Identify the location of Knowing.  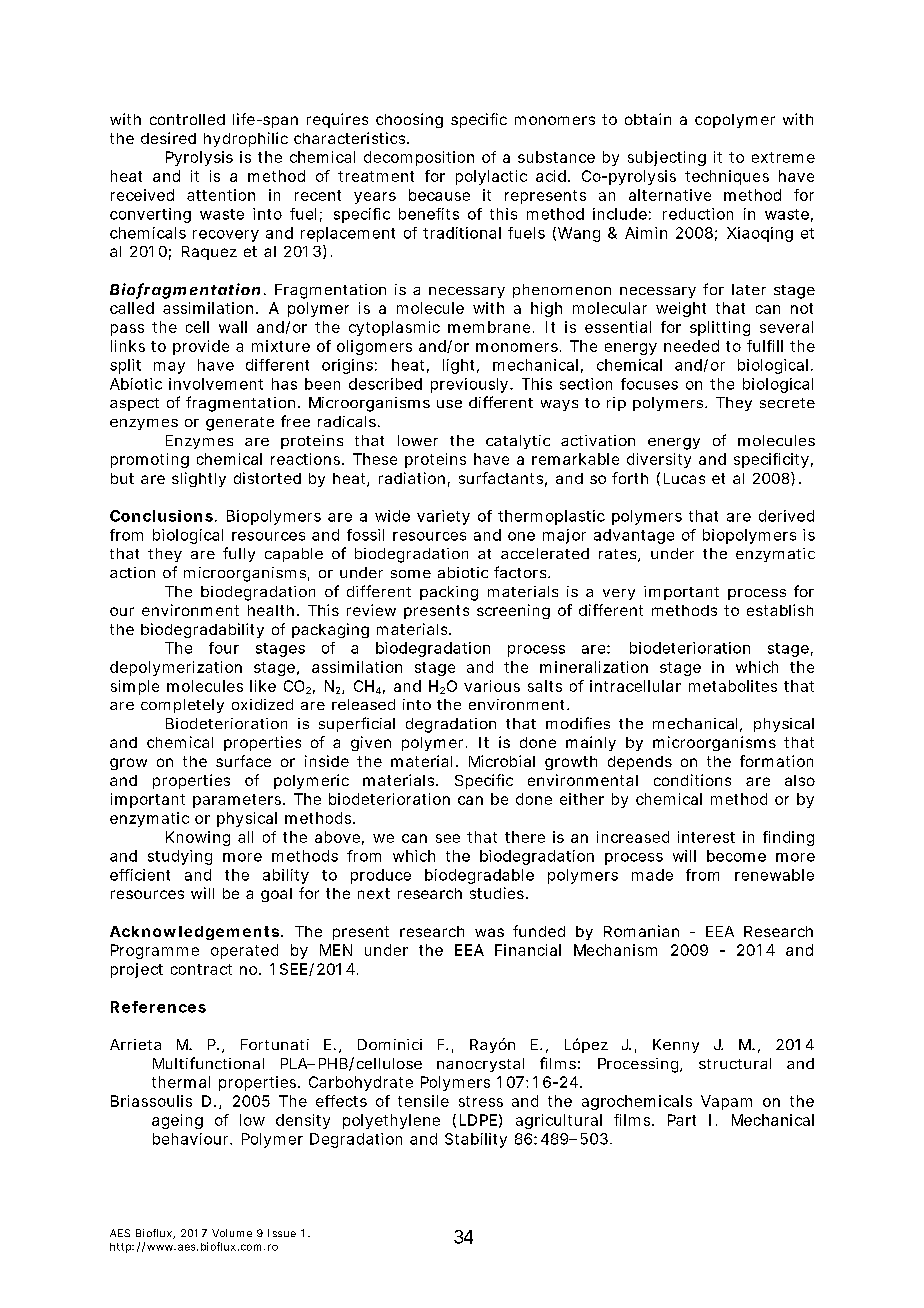
(198, 838).
